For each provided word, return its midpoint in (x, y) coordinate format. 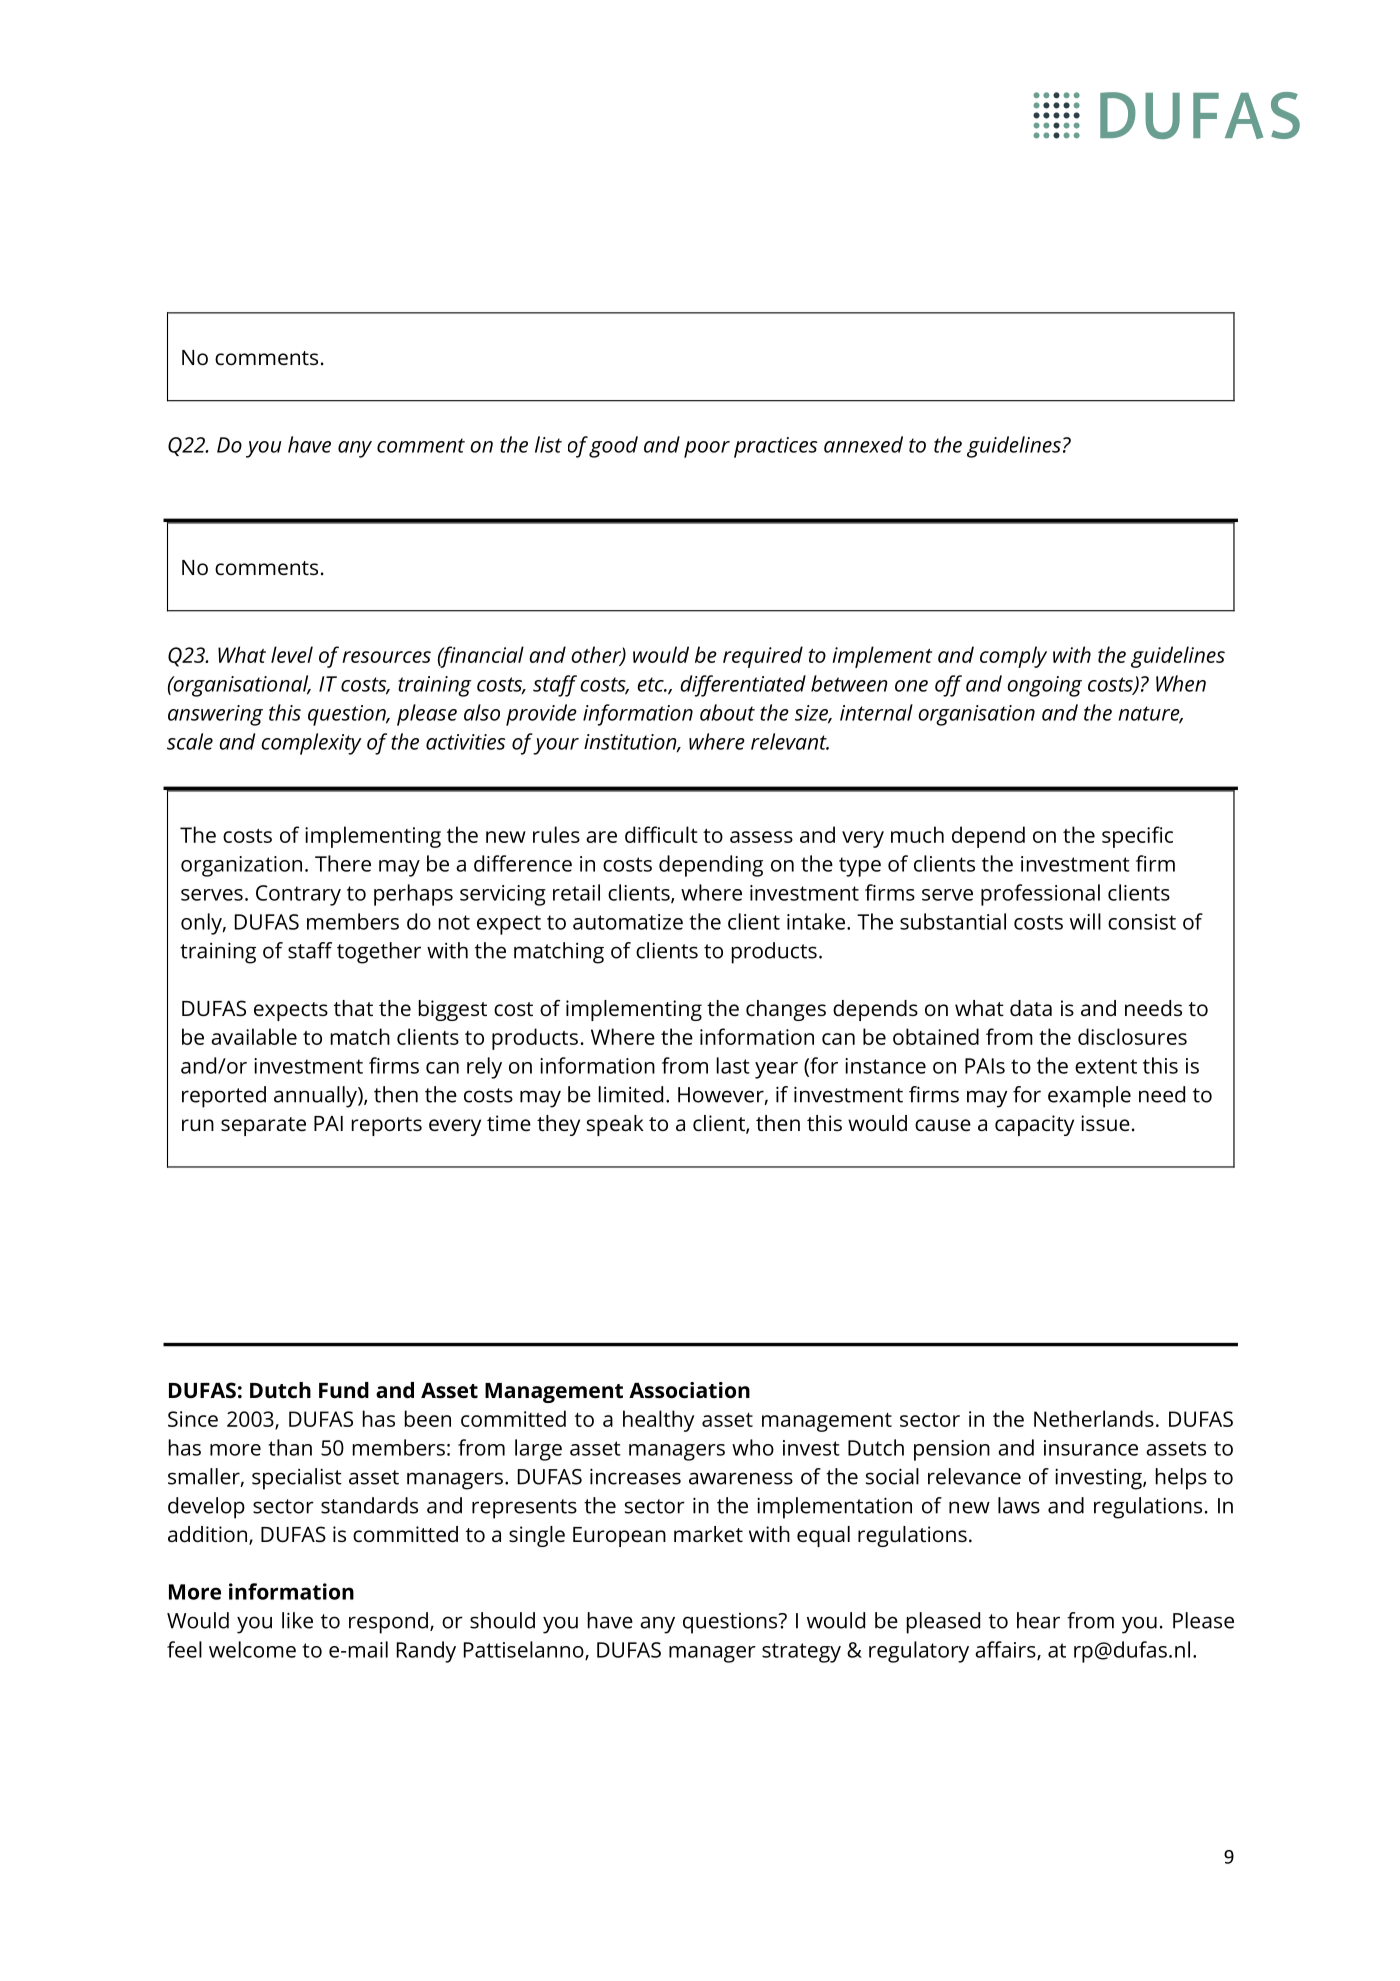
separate (263, 1126)
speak (615, 1125)
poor (707, 449)
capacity (1034, 1125)
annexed (863, 444)
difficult (661, 834)
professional (1040, 895)
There (343, 863)
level (292, 654)
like (297, 1620)
